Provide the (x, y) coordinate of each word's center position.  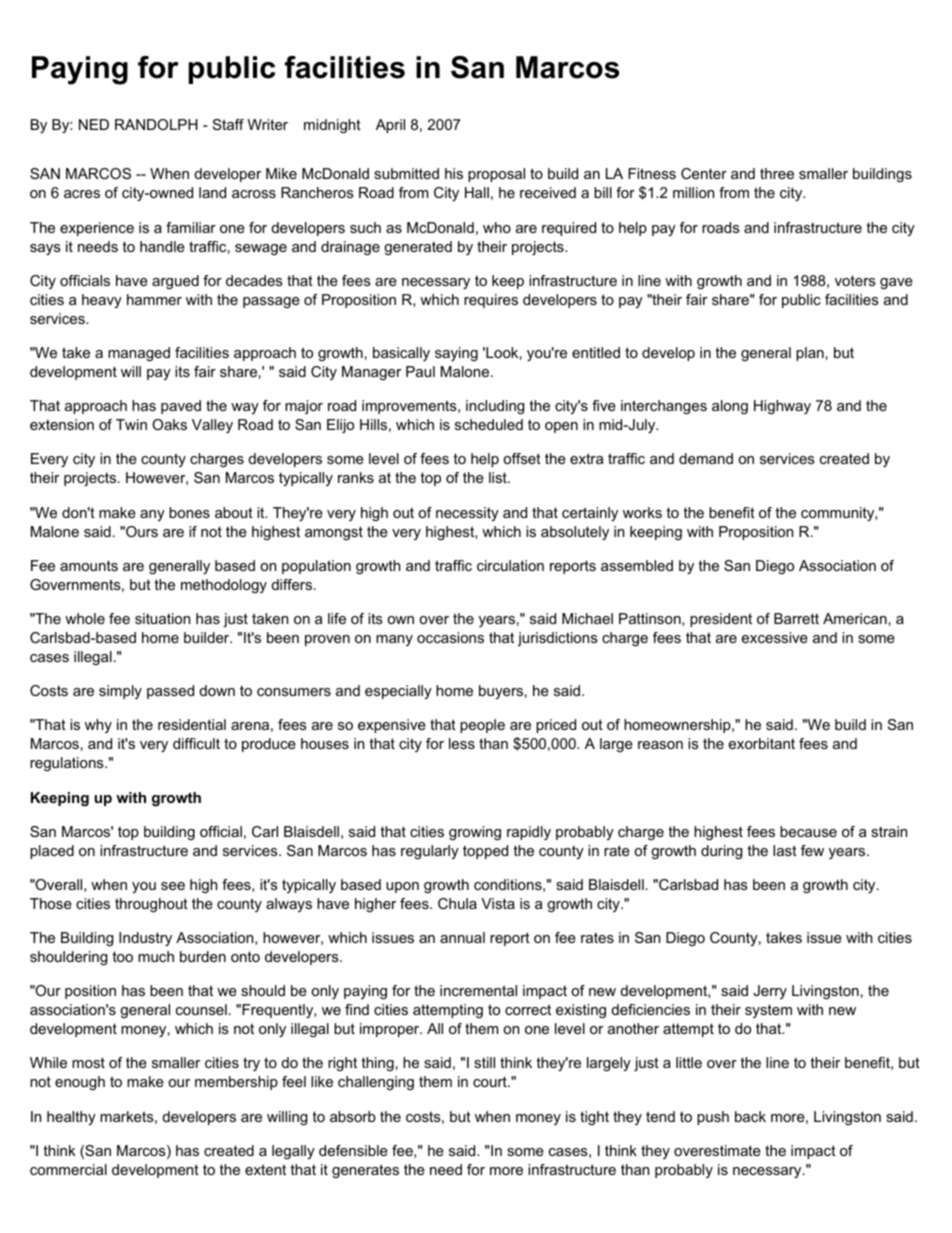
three (777, 173)
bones (189, 512)
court (491, 1081)
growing (475, 833)
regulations (68, 764)
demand (706, 458)
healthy (71, 1118)
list (499, 477)
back (750, 1116)
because (808, 831)
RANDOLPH (156, 124)
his (454, 173)
